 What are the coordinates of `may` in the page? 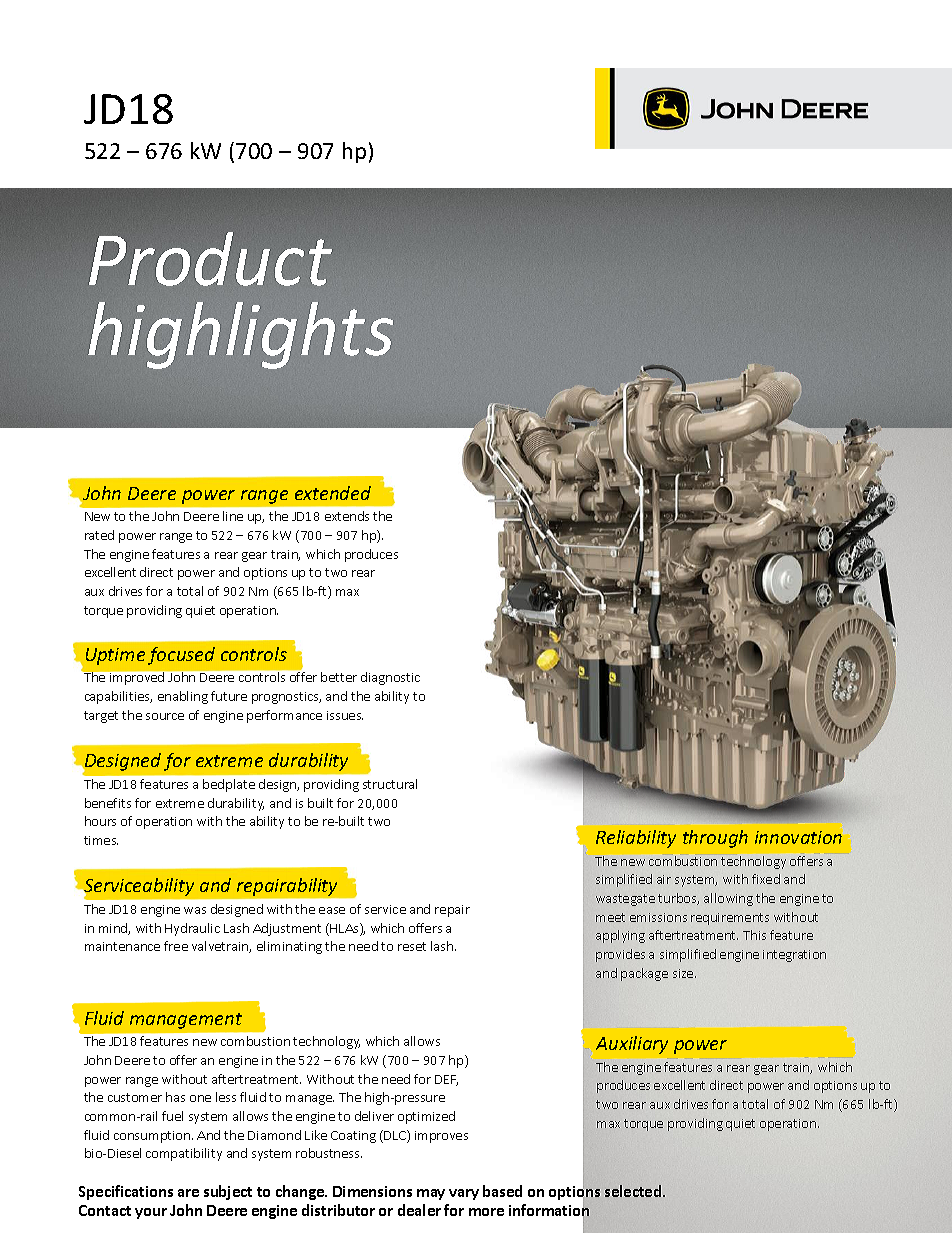 It's located at (431, 1194).
